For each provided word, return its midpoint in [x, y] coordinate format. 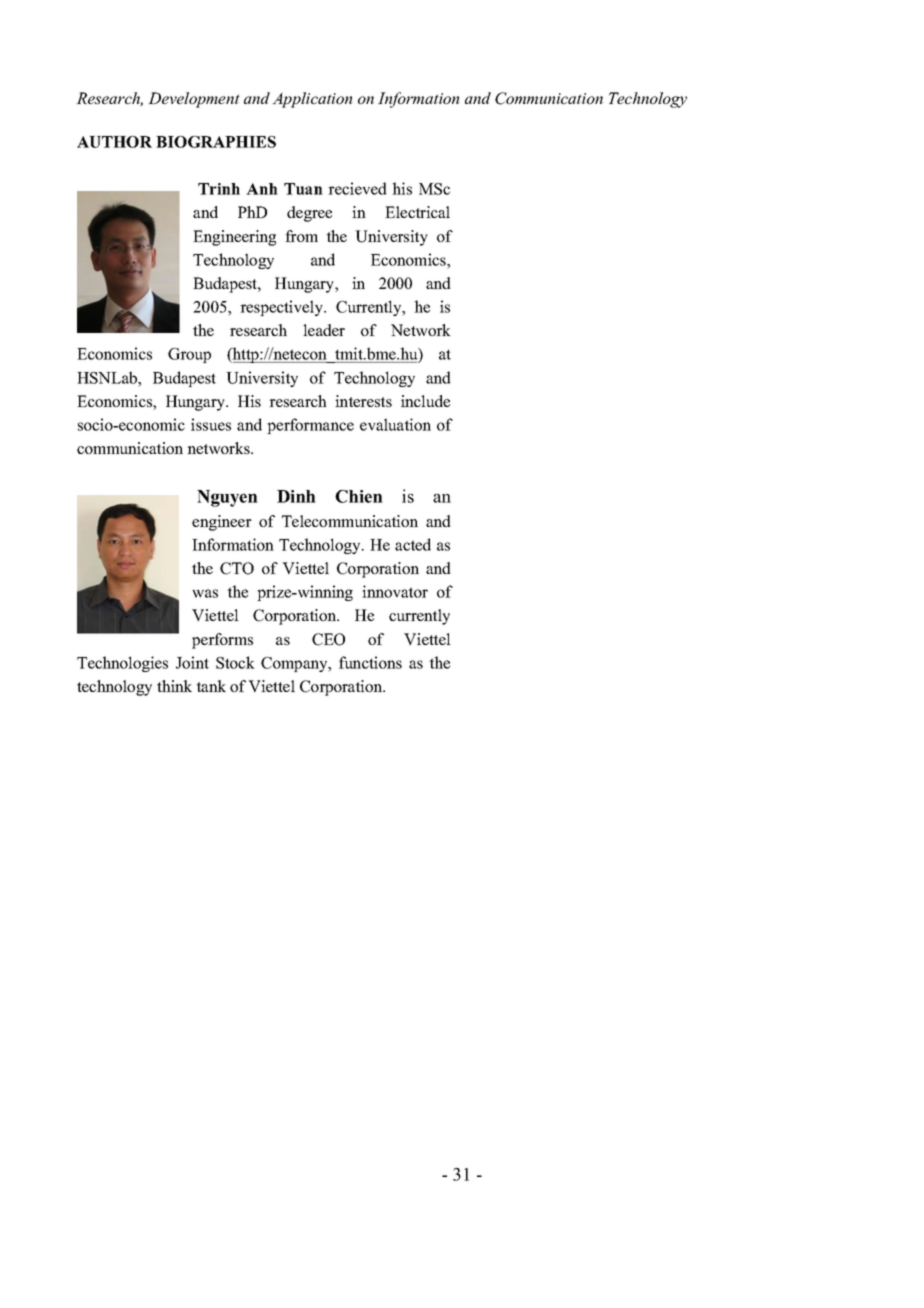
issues [211, 424]
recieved [357, 188]
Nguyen [227, 498]
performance [310, 426]
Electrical [417, 212]
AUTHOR [114, 142]
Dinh [296, 496]
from [301, 236]
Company [295, 664]
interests [363, 401]
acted [413, 544]
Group [189, 355]
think [174, 686]
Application [312, 100]
